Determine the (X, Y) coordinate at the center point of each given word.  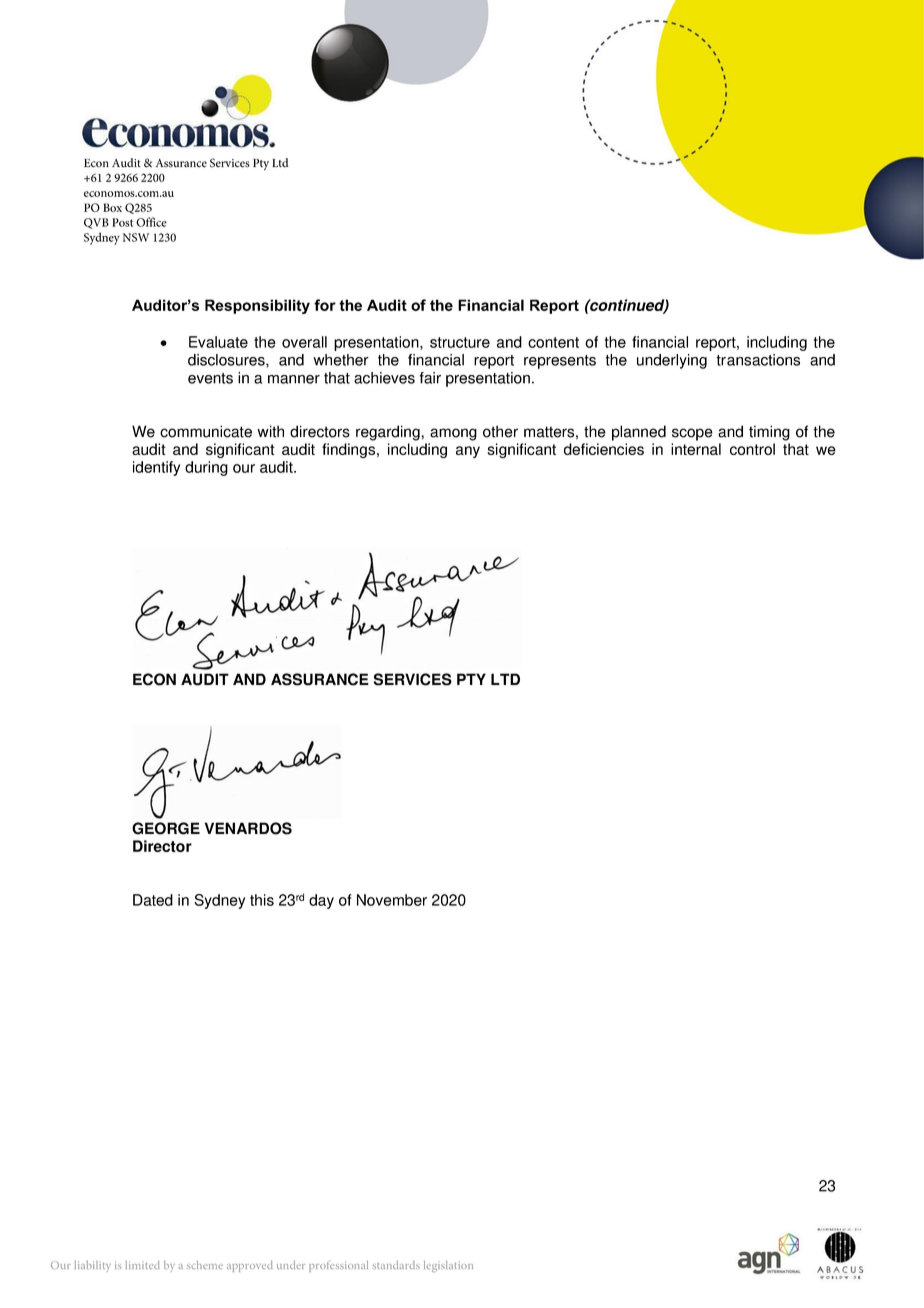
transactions (758, 360)
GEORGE (166, 828)
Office (151, 222)
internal (696, 449)
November (392, 900)
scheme (205, 1265)
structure (460, 342)
